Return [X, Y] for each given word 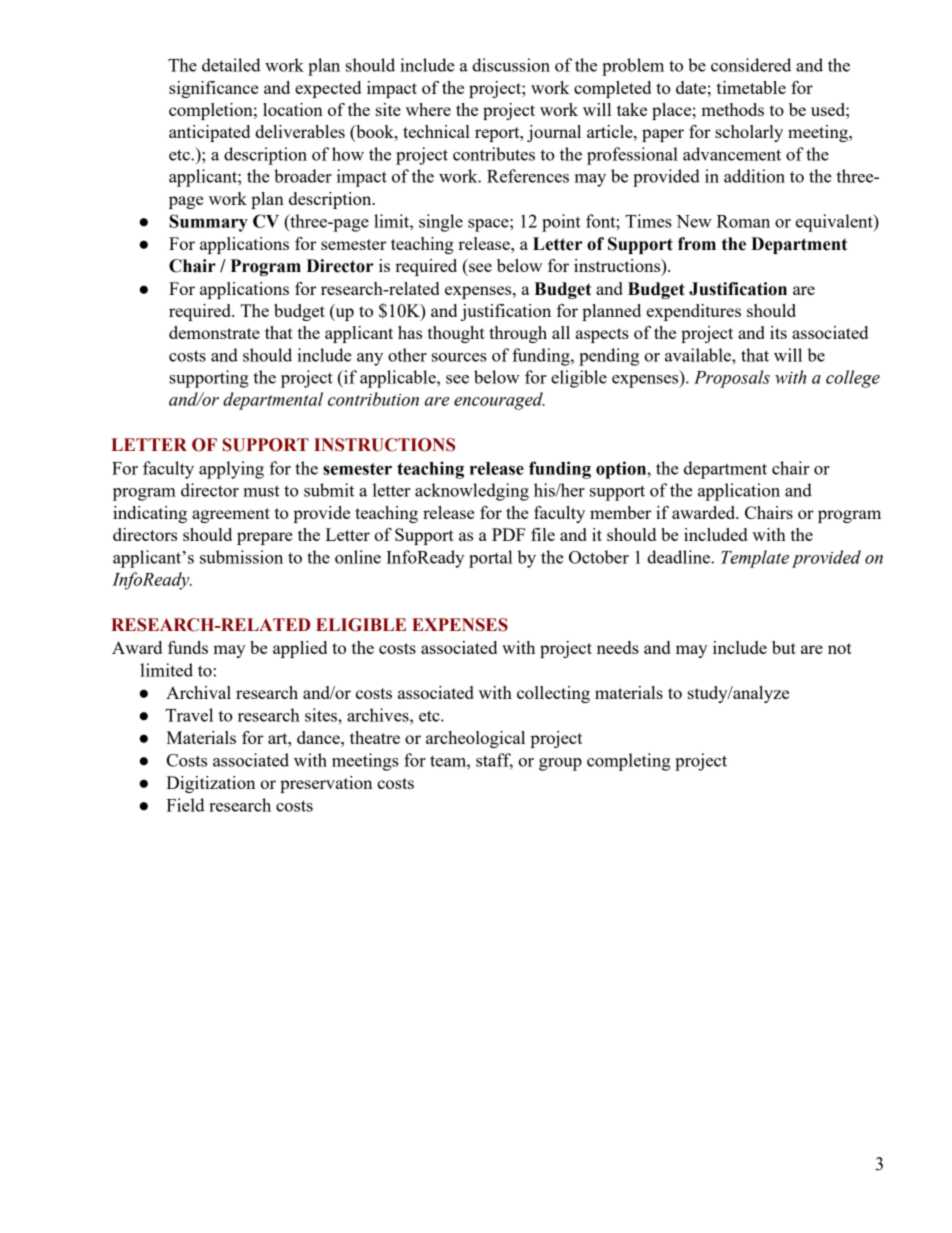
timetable [751, 87]
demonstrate [214, 332]
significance [213, 89]
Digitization [210, 784]
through [518, 334]
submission [241, 557]
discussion [511, 65]
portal [490, 559]
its [778, 332]
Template [755, 559]
